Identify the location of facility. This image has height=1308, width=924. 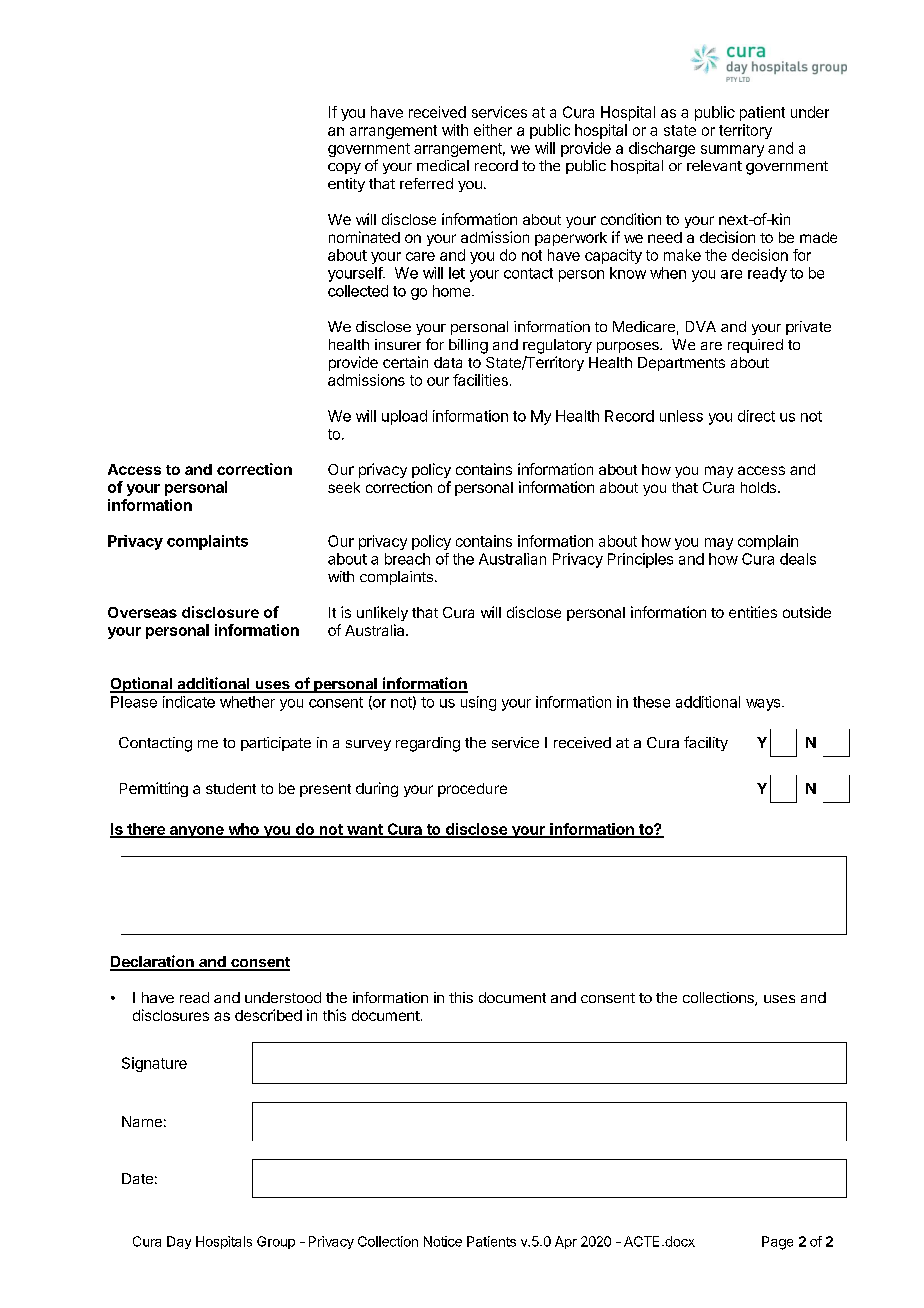
(706, 743).
